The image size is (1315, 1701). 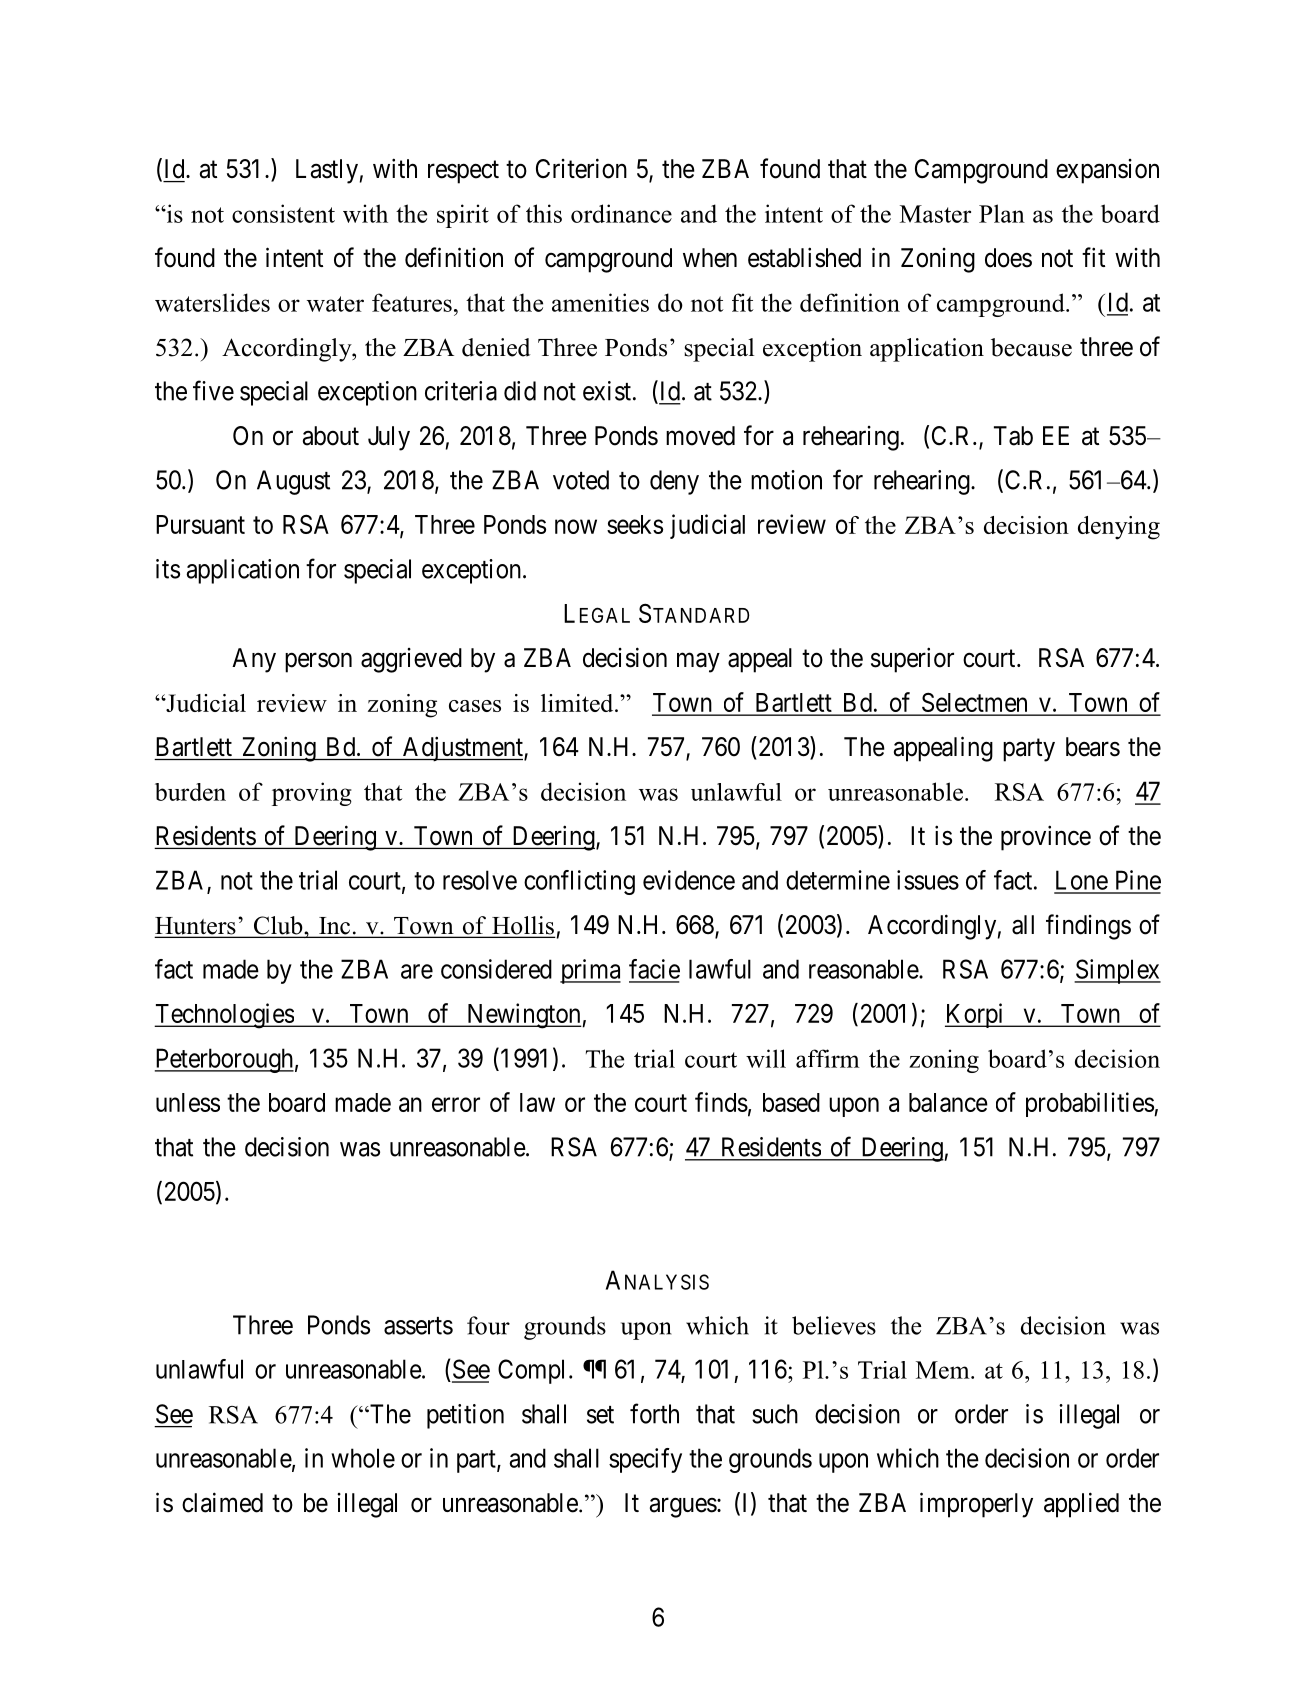 What do you see at coordinates (645, 1460) in the image?
I see `specify` at bounding box center [645, 1460].
